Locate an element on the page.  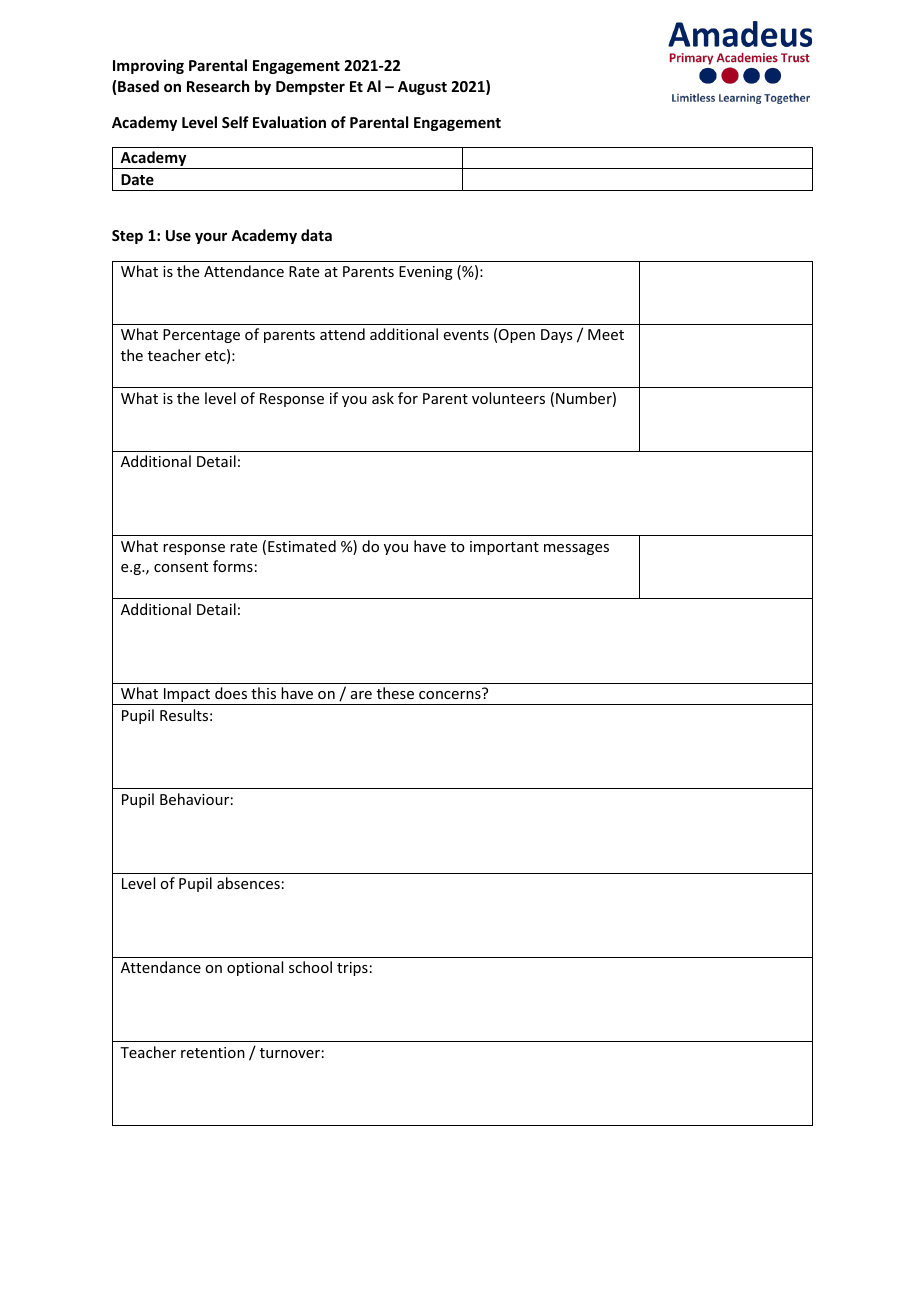
school is located at coordinates (310, 967).
